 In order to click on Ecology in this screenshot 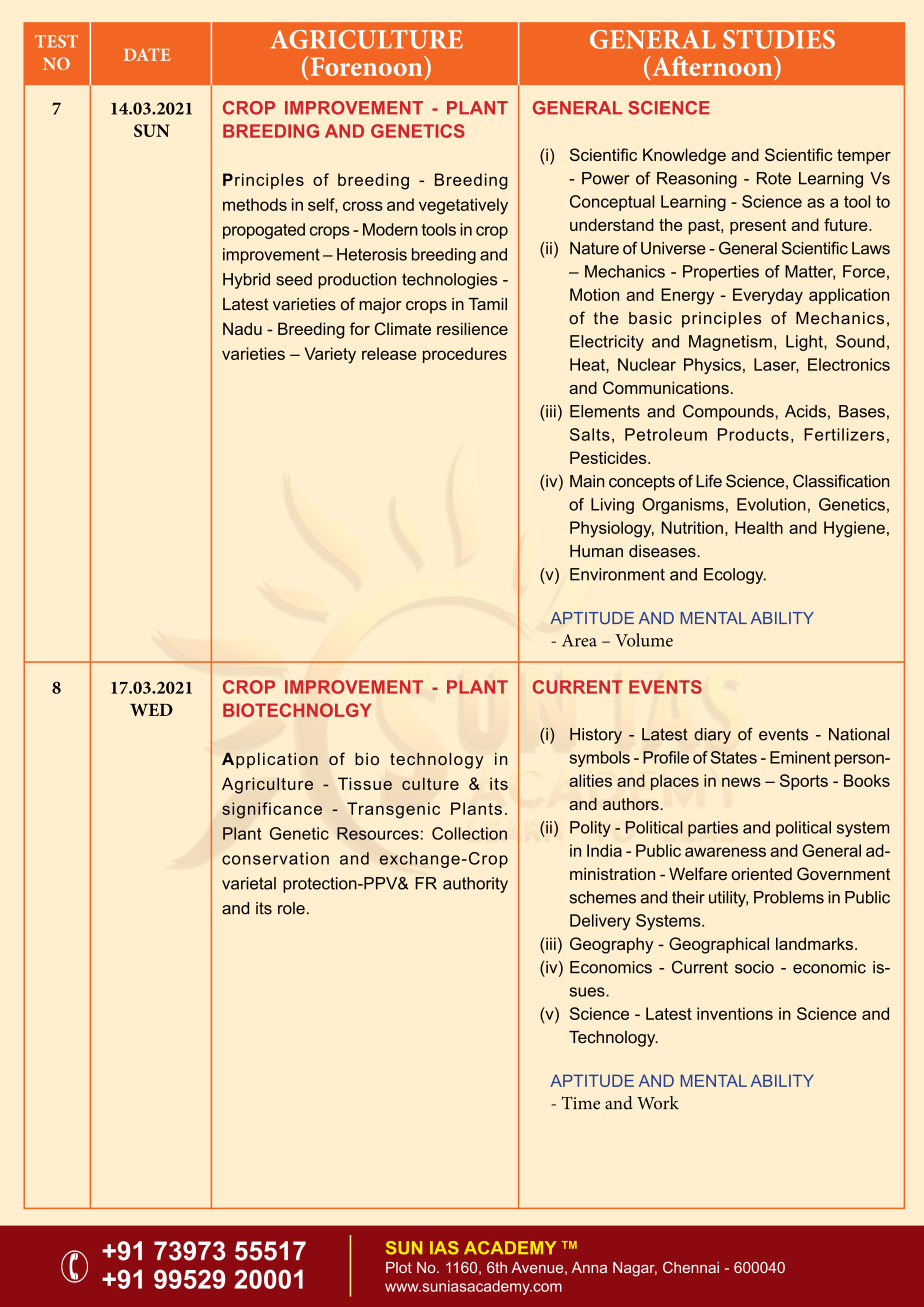, I will do `click(735, 576)`.
